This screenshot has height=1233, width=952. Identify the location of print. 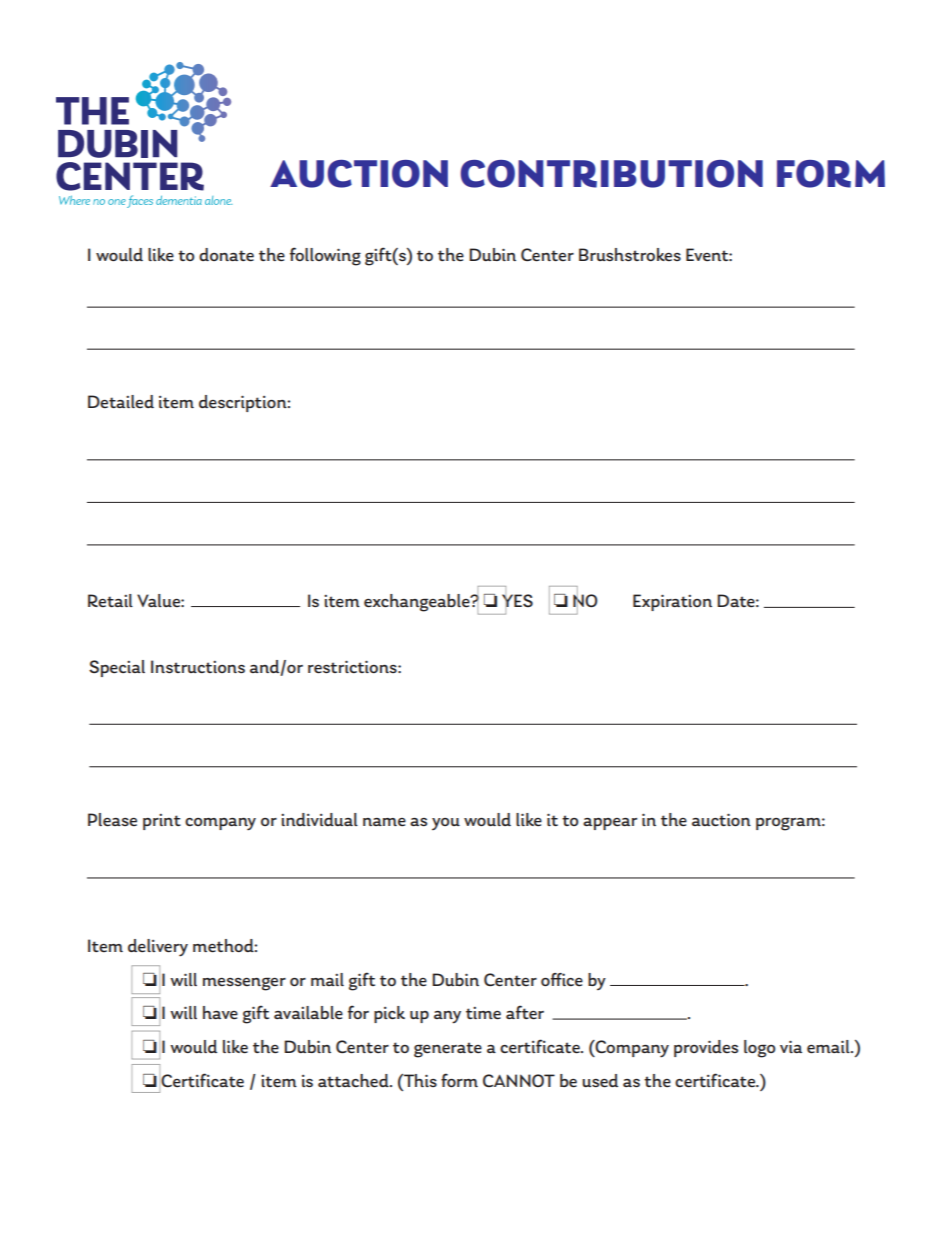
(162, 822).
